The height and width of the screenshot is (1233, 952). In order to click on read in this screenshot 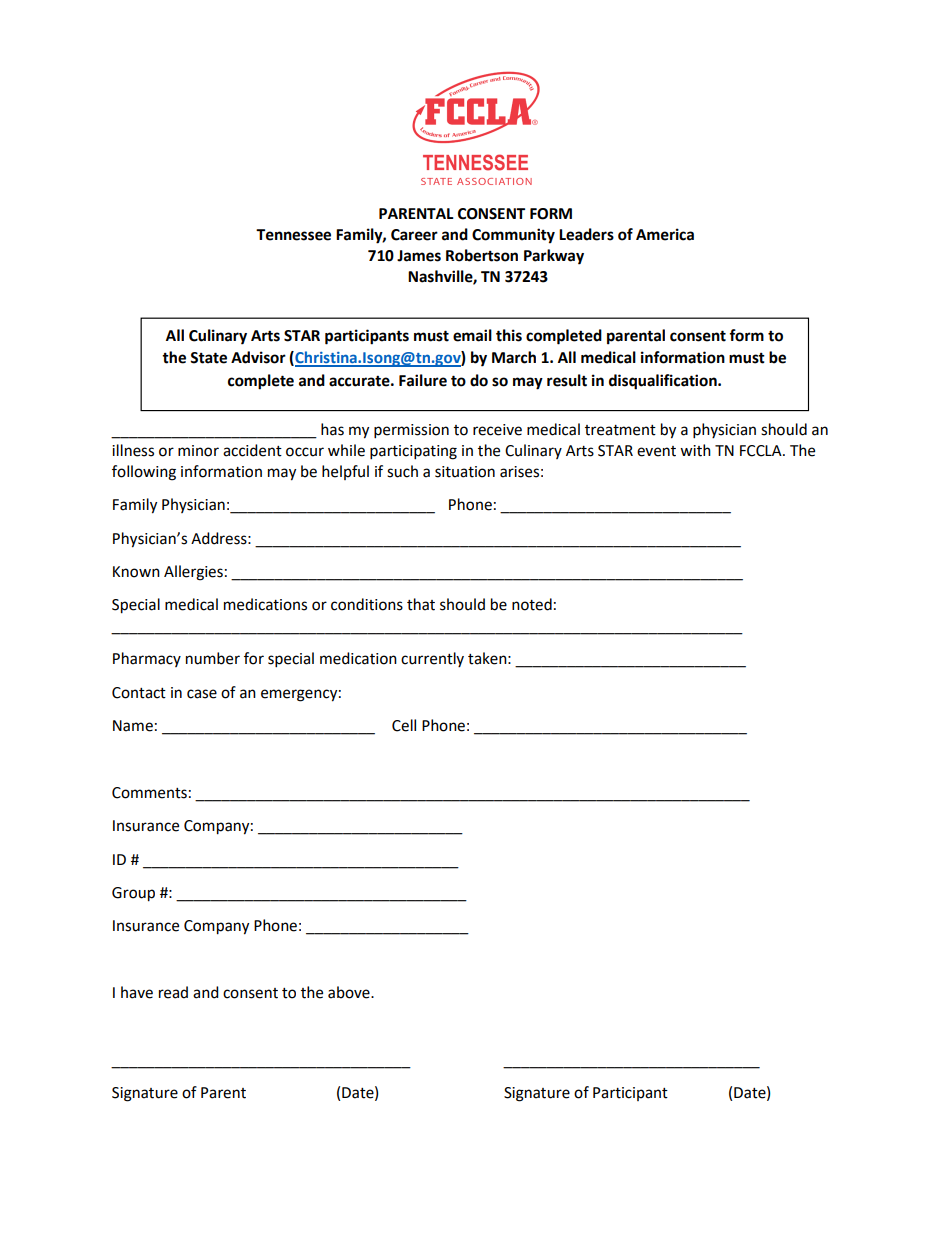, I will do `click(173, 992)`.
